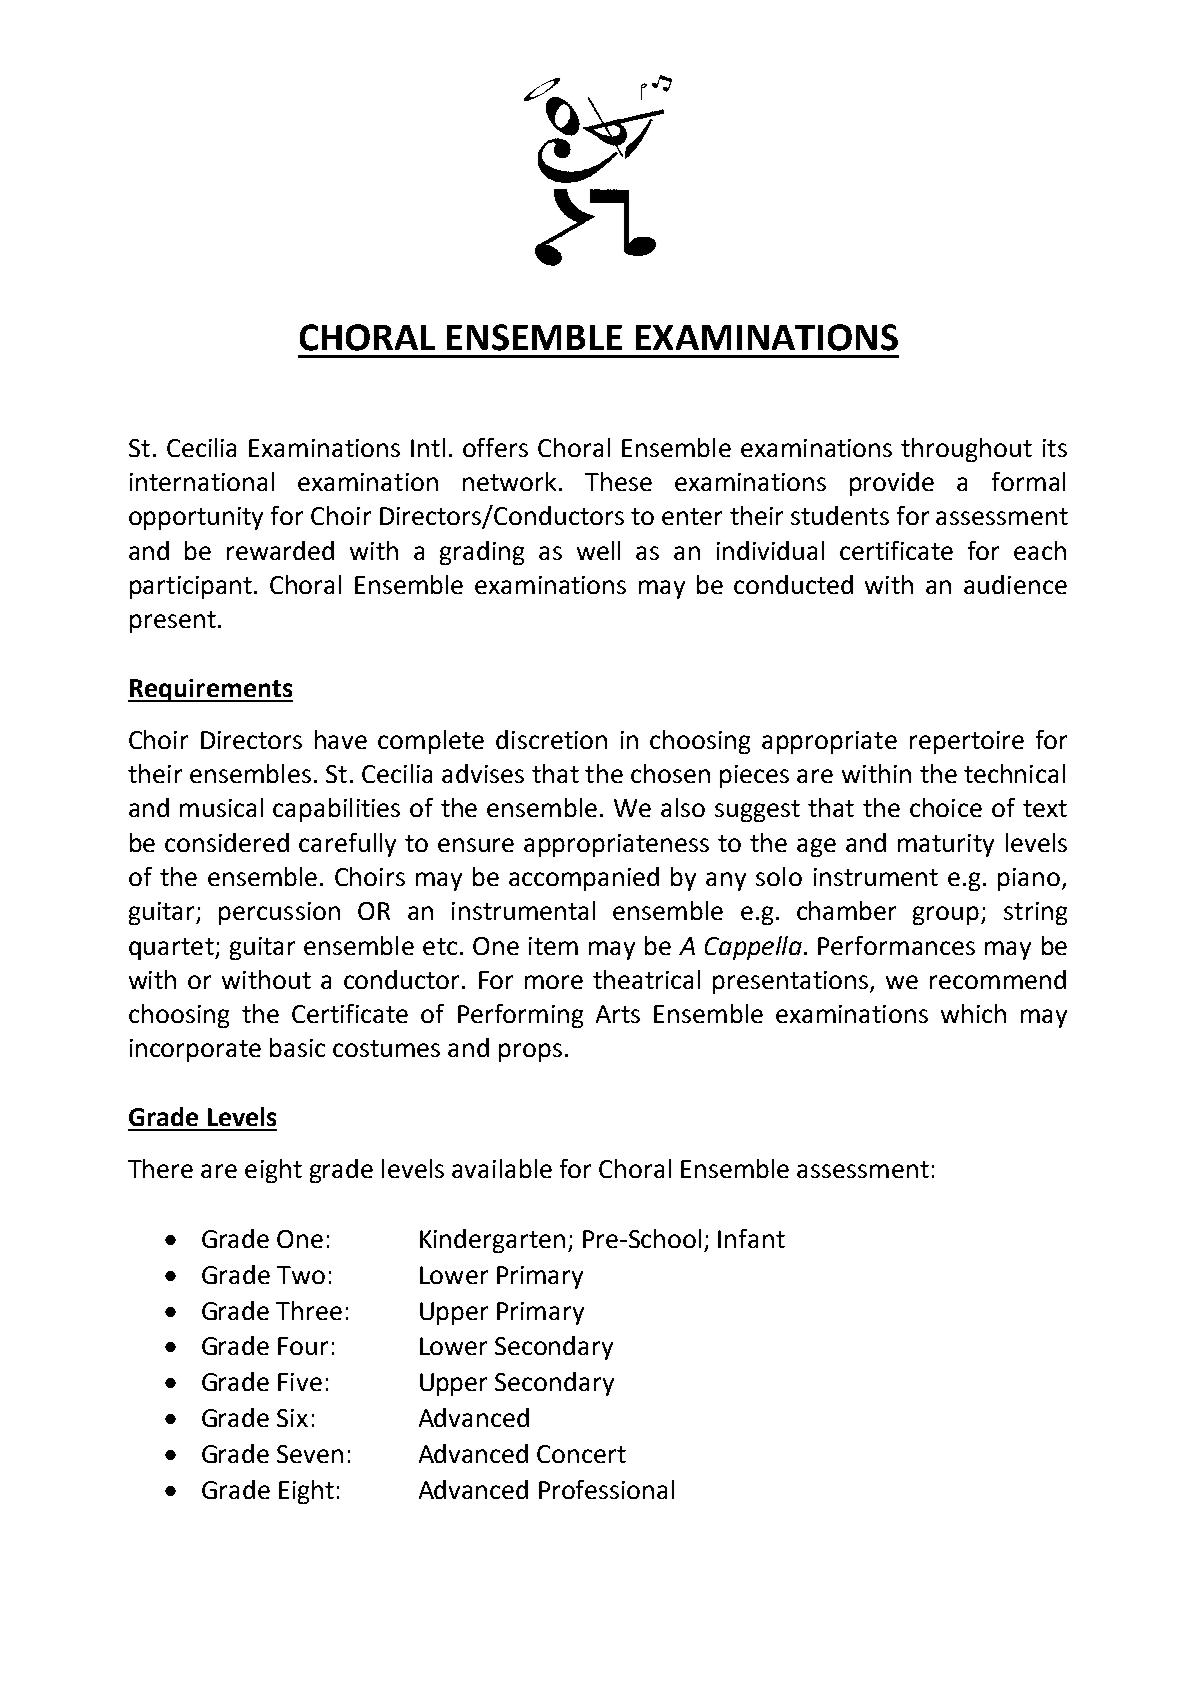 This screenshot has height=1691, width=1196. I want to click on discretion, so click(551, 739).
